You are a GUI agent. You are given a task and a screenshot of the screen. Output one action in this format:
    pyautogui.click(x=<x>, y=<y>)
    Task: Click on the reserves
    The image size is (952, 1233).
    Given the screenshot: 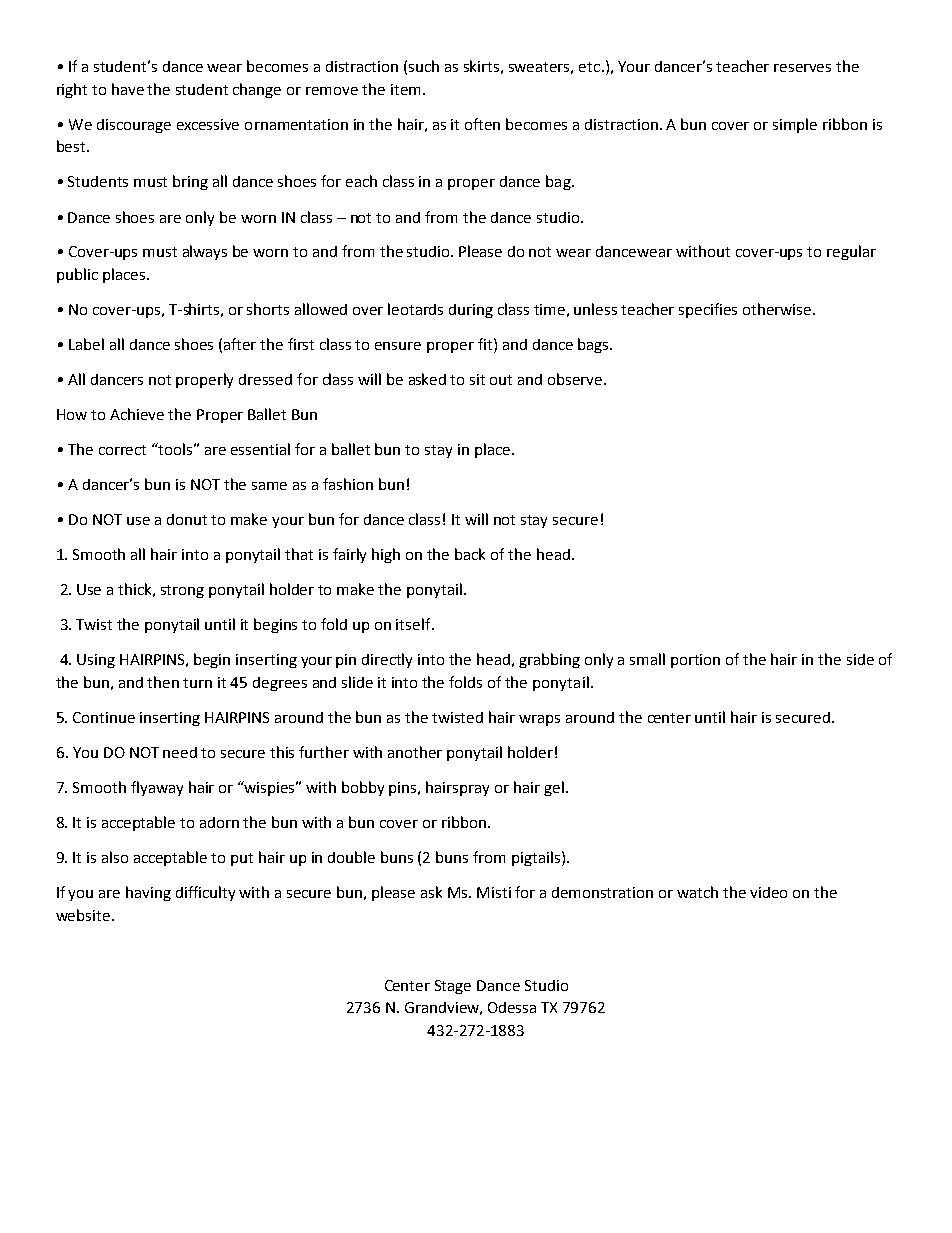 What is the action you would take?
    pyautogui.click(x=802, y=68)
